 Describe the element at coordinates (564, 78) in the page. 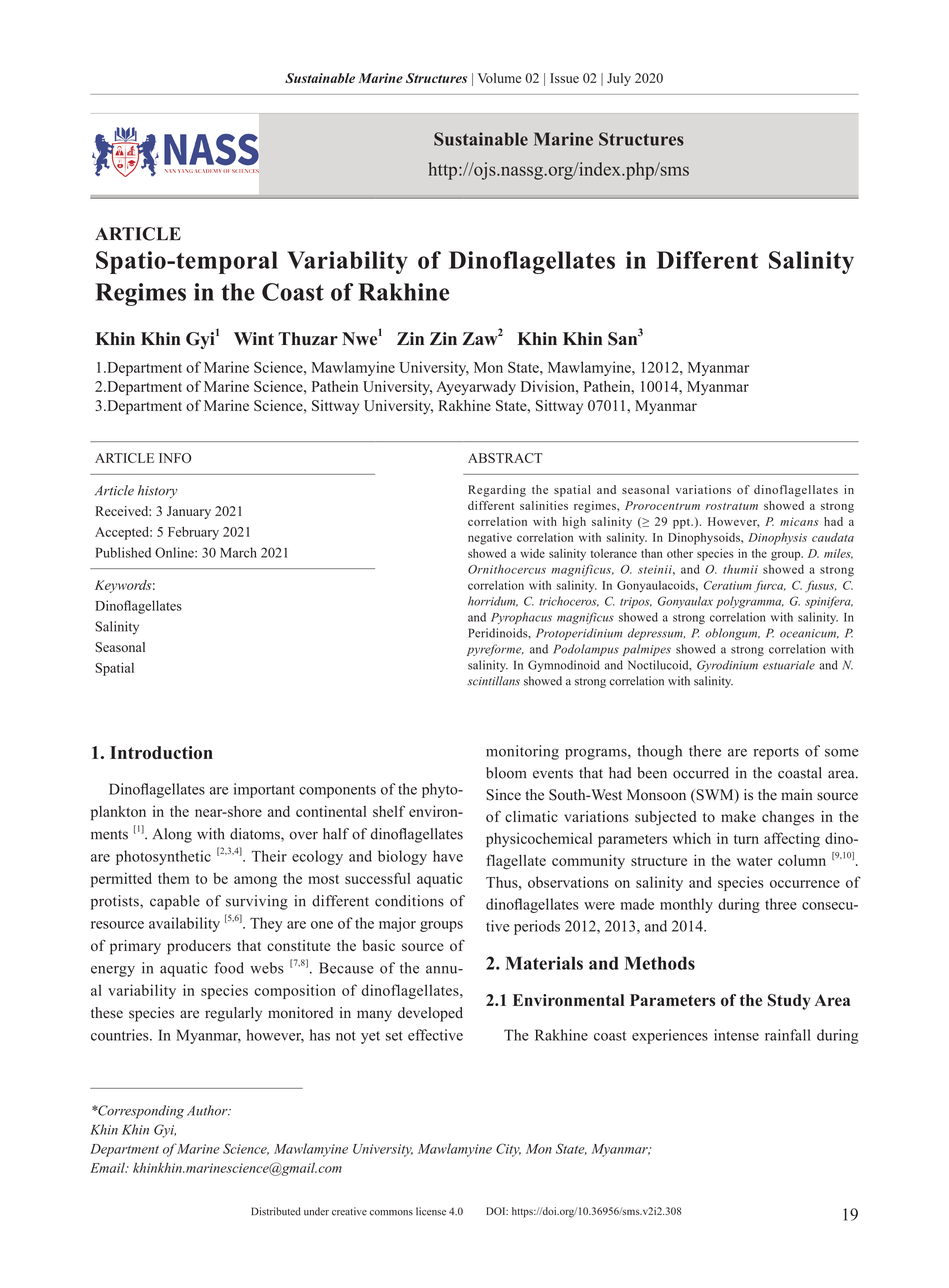

I see `Issue` at that location.
